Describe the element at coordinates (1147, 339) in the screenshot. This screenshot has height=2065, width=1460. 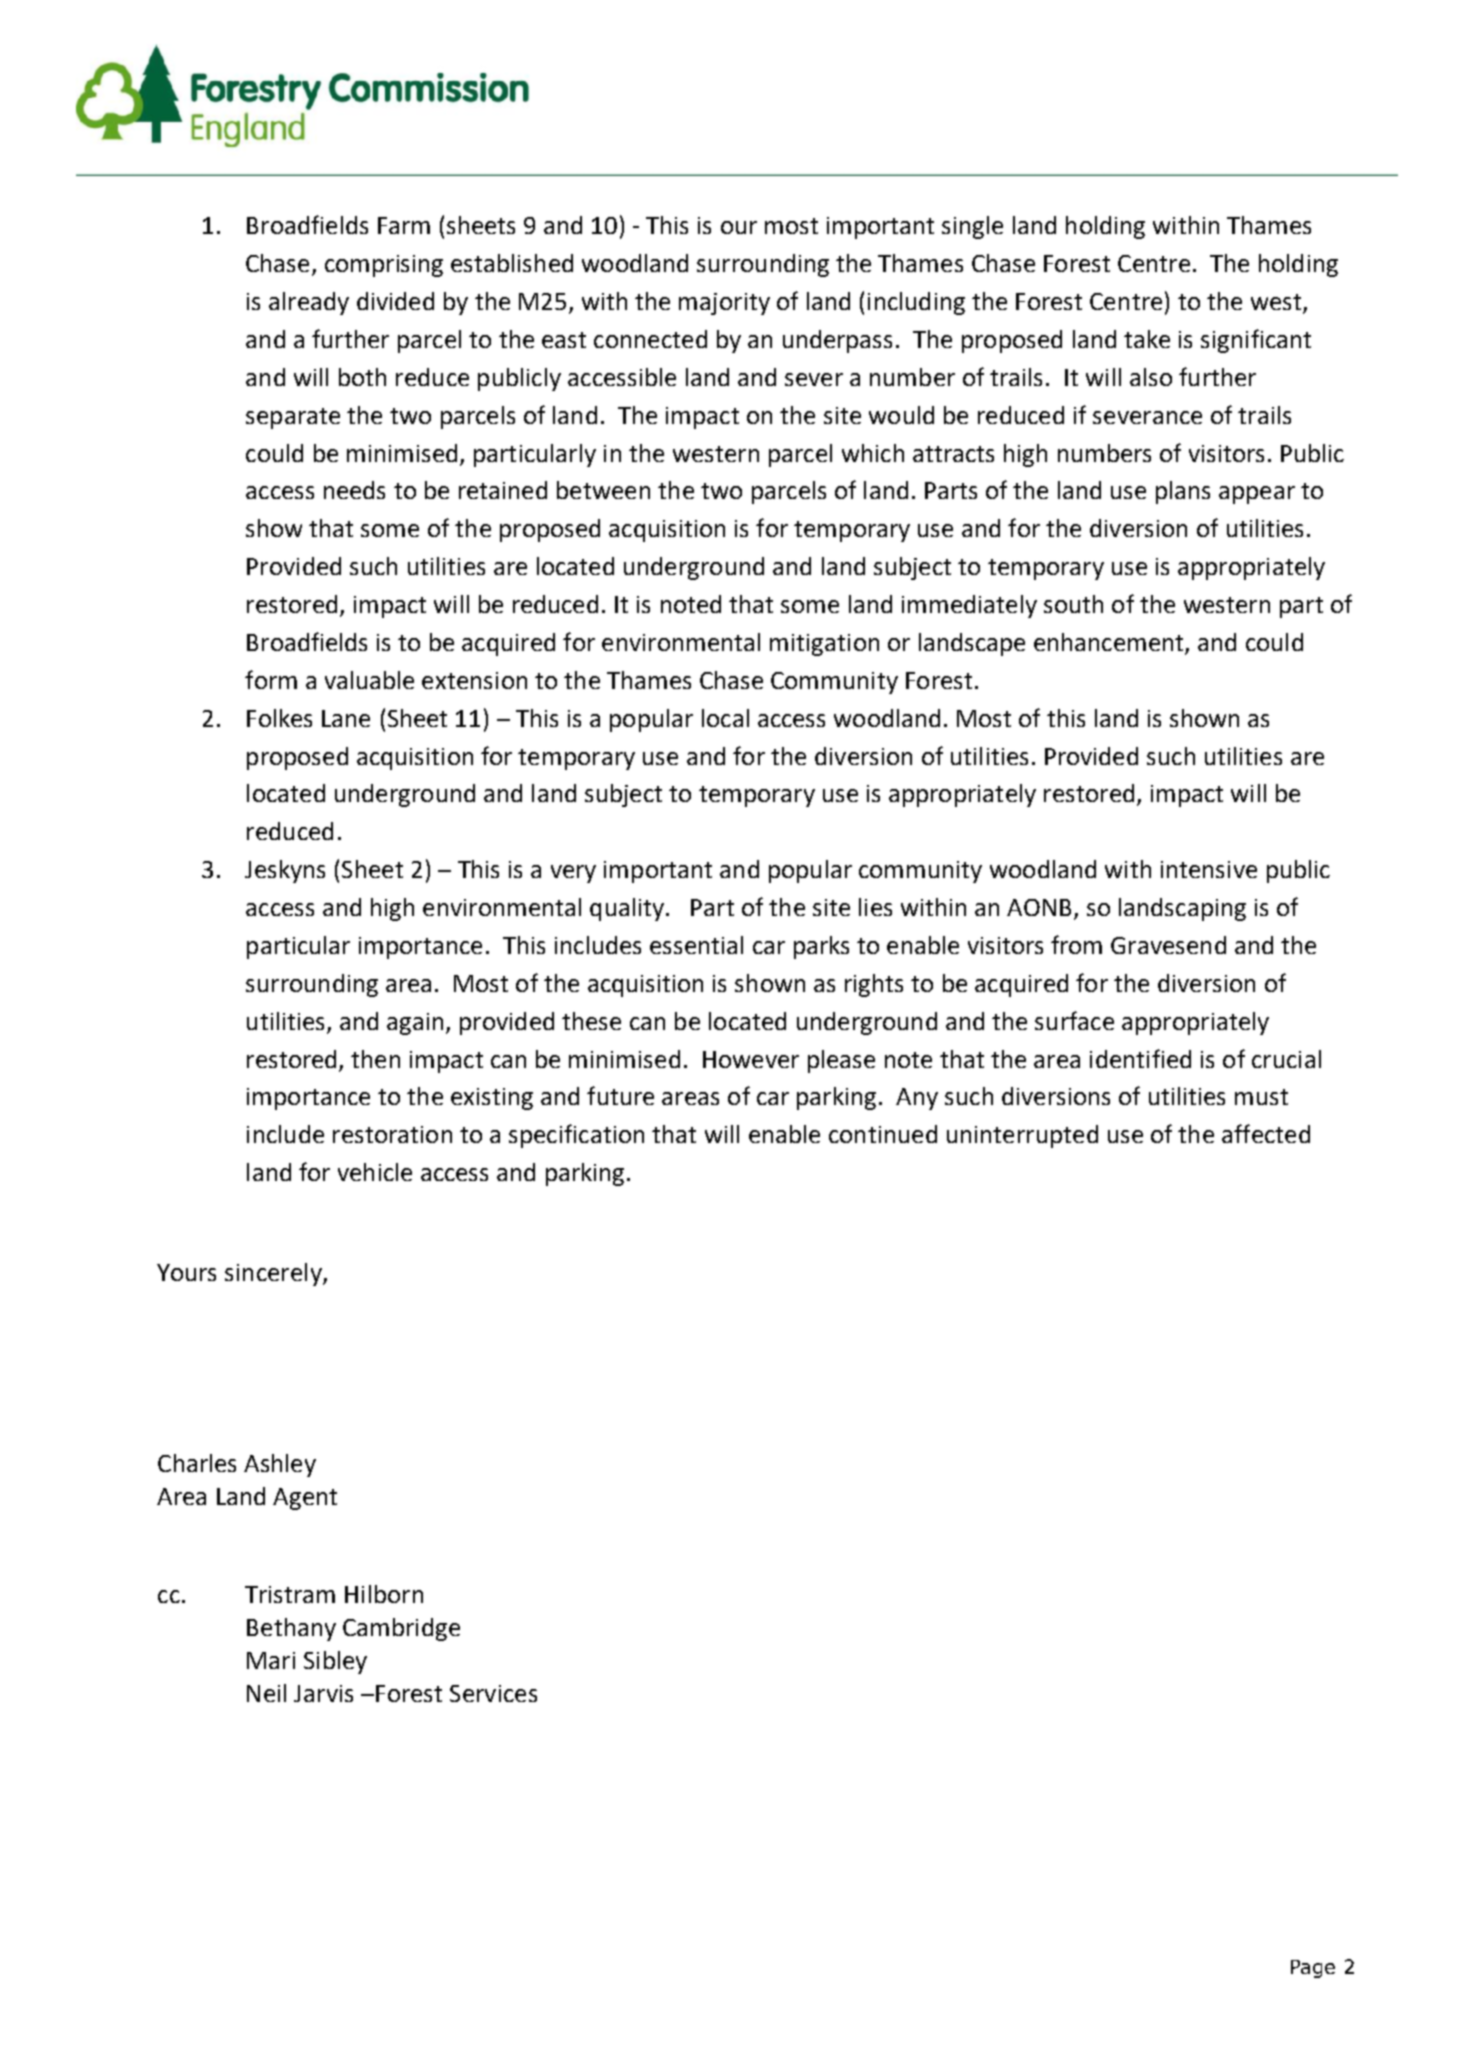
I see `take` at that location.
